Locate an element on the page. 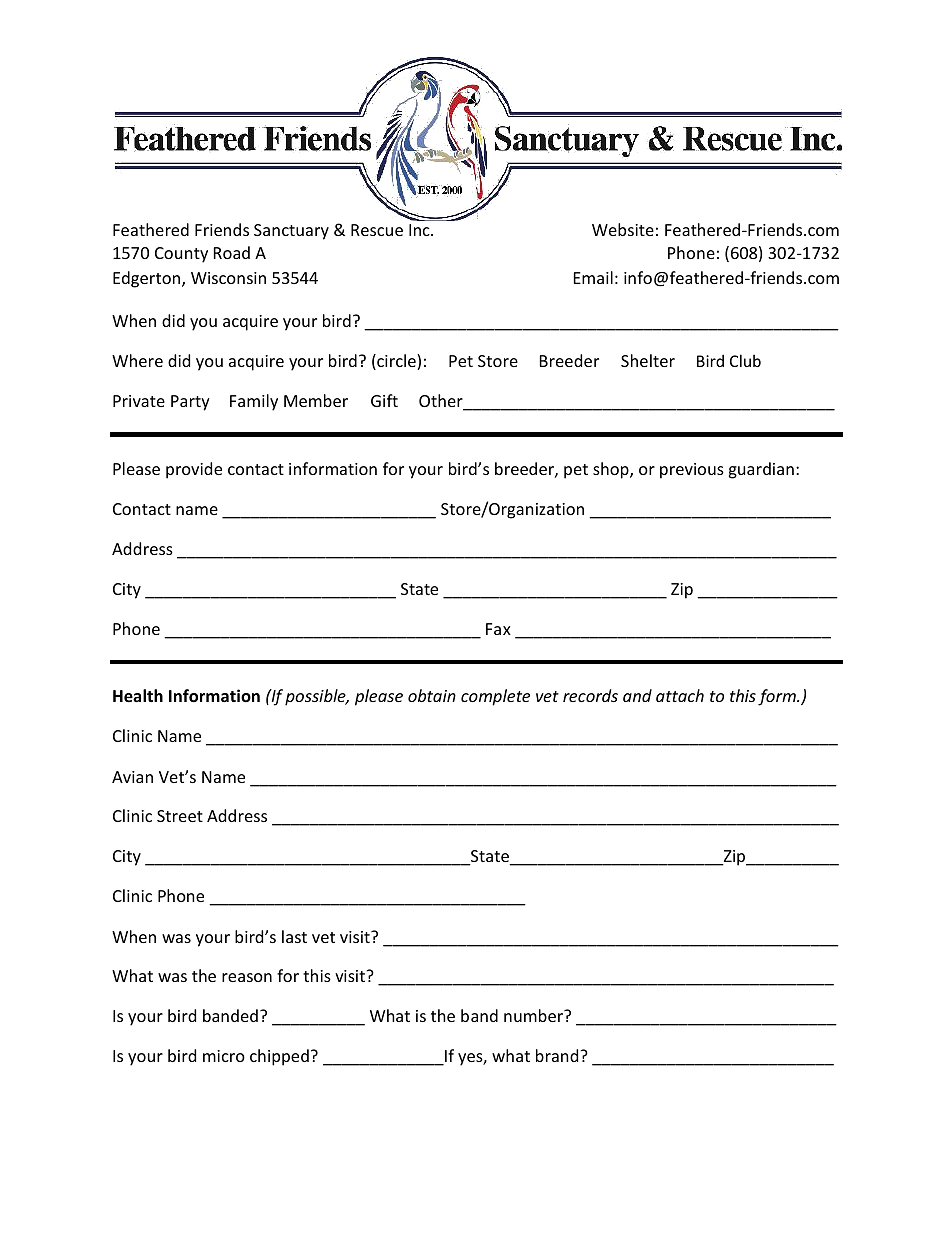  Website is located at coordinates (623, 229).
